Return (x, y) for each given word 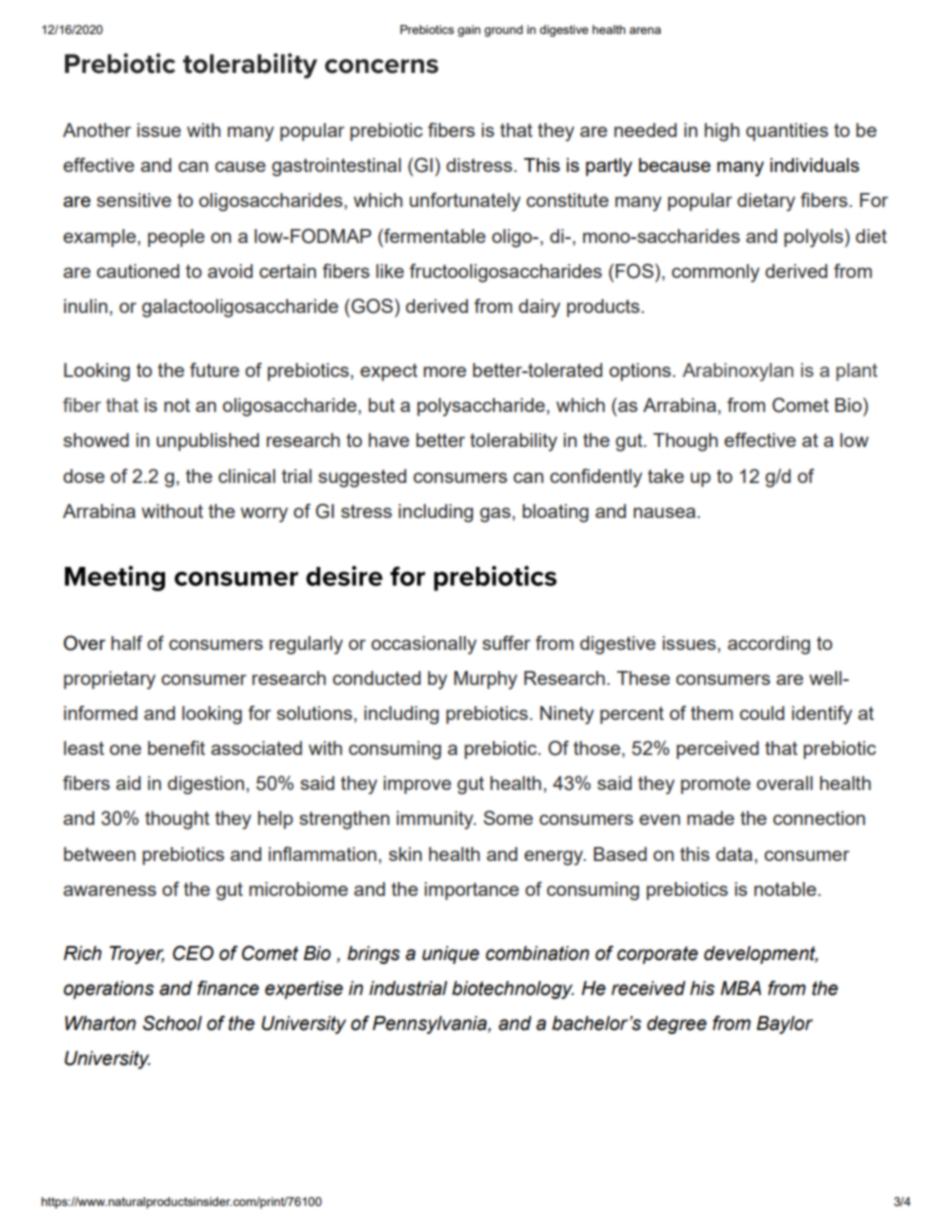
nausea (666, 512)
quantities (787, 132)
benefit (176, 747)
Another (97, 130)
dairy (539, 308)
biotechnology (513, 990)
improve (417, 785)
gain (469, 31)
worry (264, 515)
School (172, 1023)
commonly (716, 273)
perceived (718, 750)
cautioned (138, 271)
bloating (556, 513)
